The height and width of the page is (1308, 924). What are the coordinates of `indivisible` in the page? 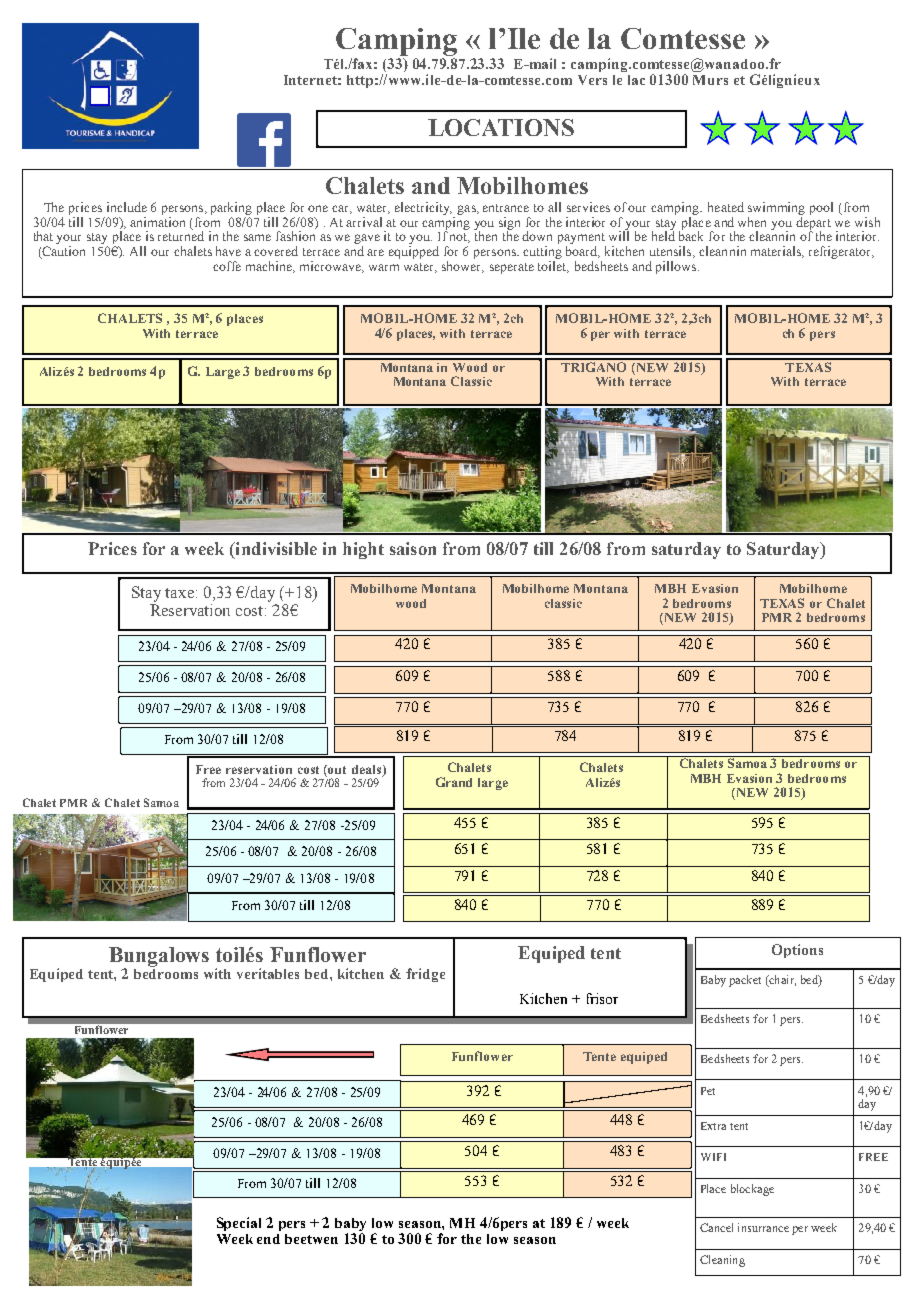 It's located at (275, 550).
